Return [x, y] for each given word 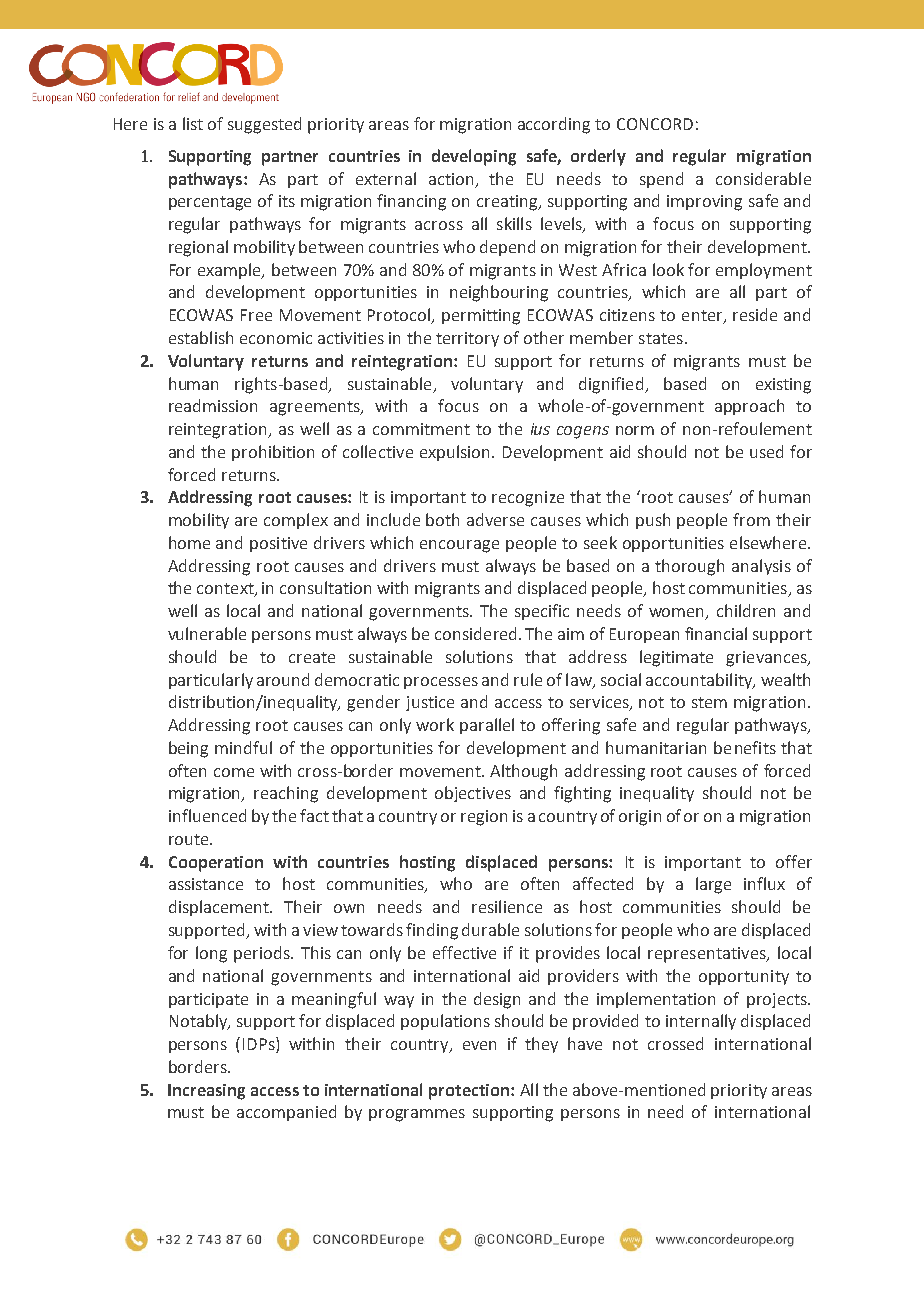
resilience [507, 906]
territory [467, 339]
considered [475, 633]
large [713, 885]
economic [276, 338]
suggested [264, 125]
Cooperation [216, 864]
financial [716, 633]
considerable [763, 178]
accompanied [286, 1113]
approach [749, 407]
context [226, 590]
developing [474, 157]
